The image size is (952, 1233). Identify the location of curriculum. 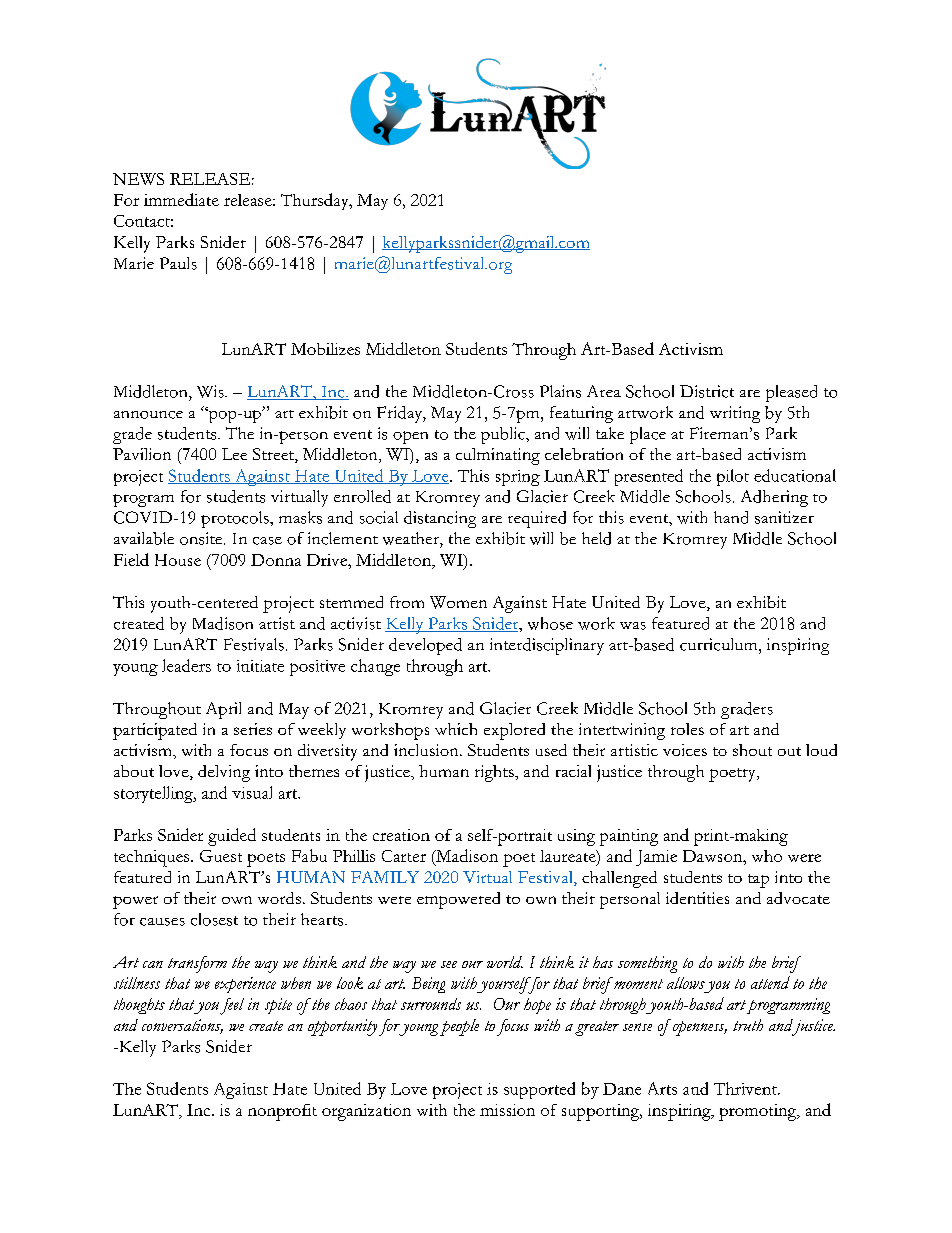
(720, 644).
